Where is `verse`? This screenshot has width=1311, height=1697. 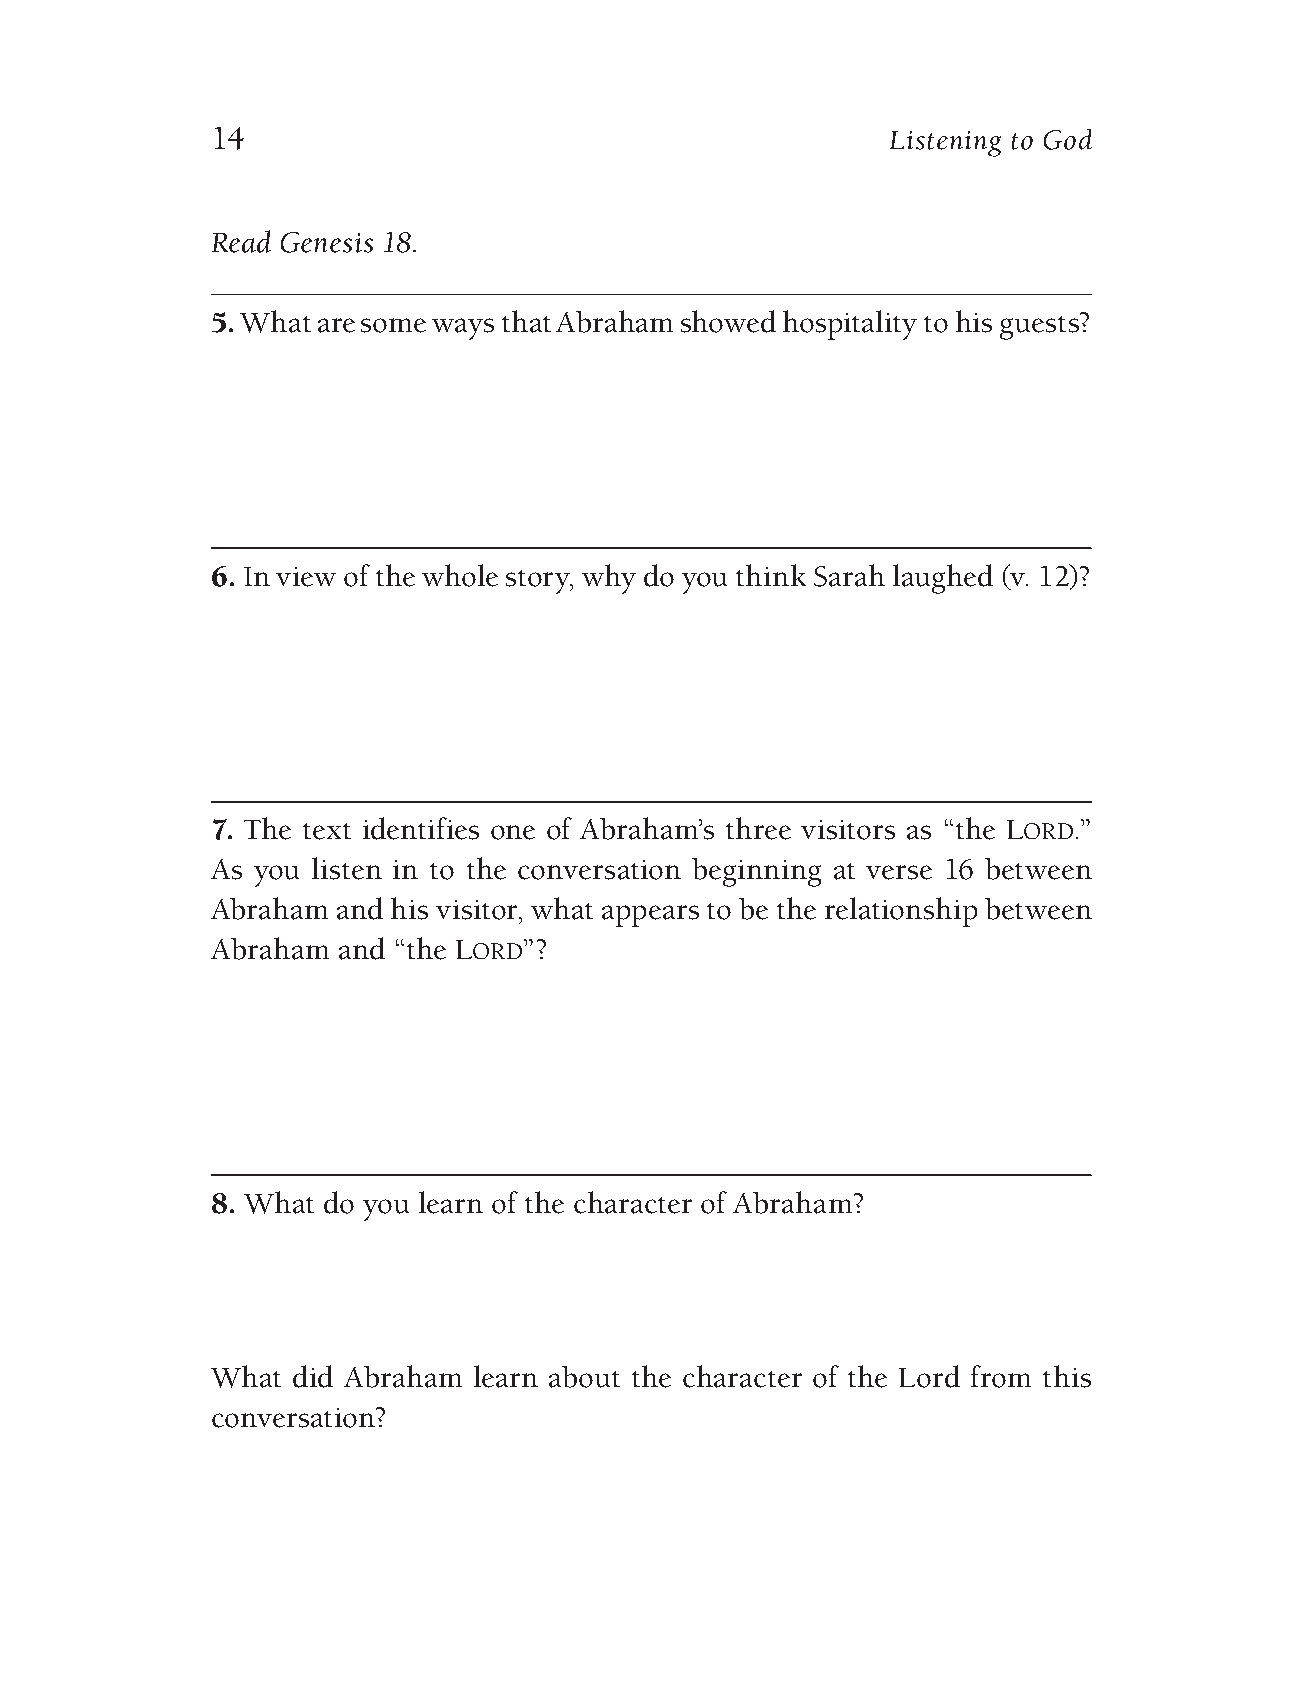
verse is located at coordinates (899, 872).
